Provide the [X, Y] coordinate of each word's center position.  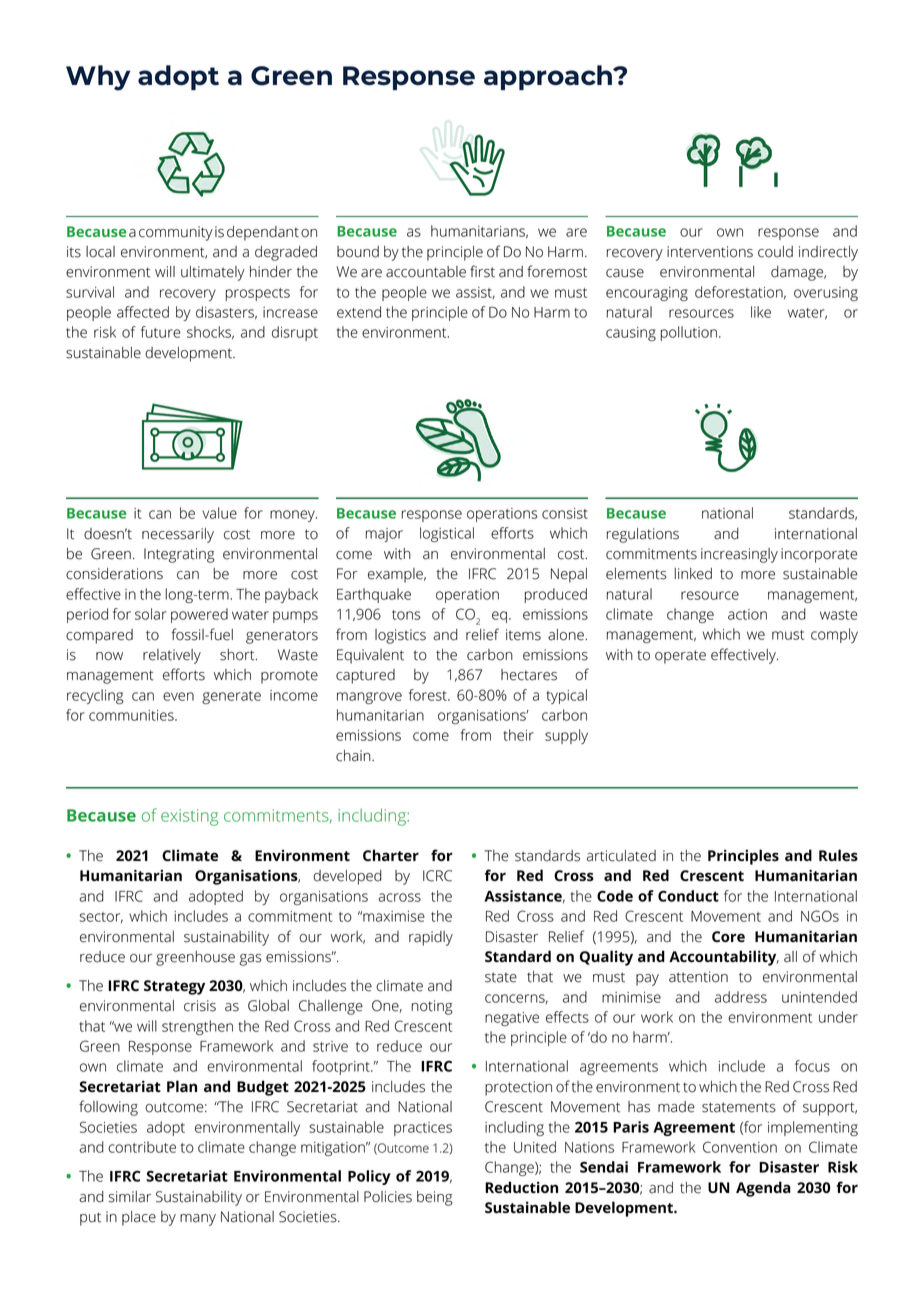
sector [101, 917]
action [747, 614]
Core [728, 936]
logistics [400, 636]
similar [129, 1197]
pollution [689, 333]
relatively [172, 656]
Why [98, 78]
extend [359, 312]
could [775, 252]
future [160, 332]
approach [549, 77]
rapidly [431, 938]
